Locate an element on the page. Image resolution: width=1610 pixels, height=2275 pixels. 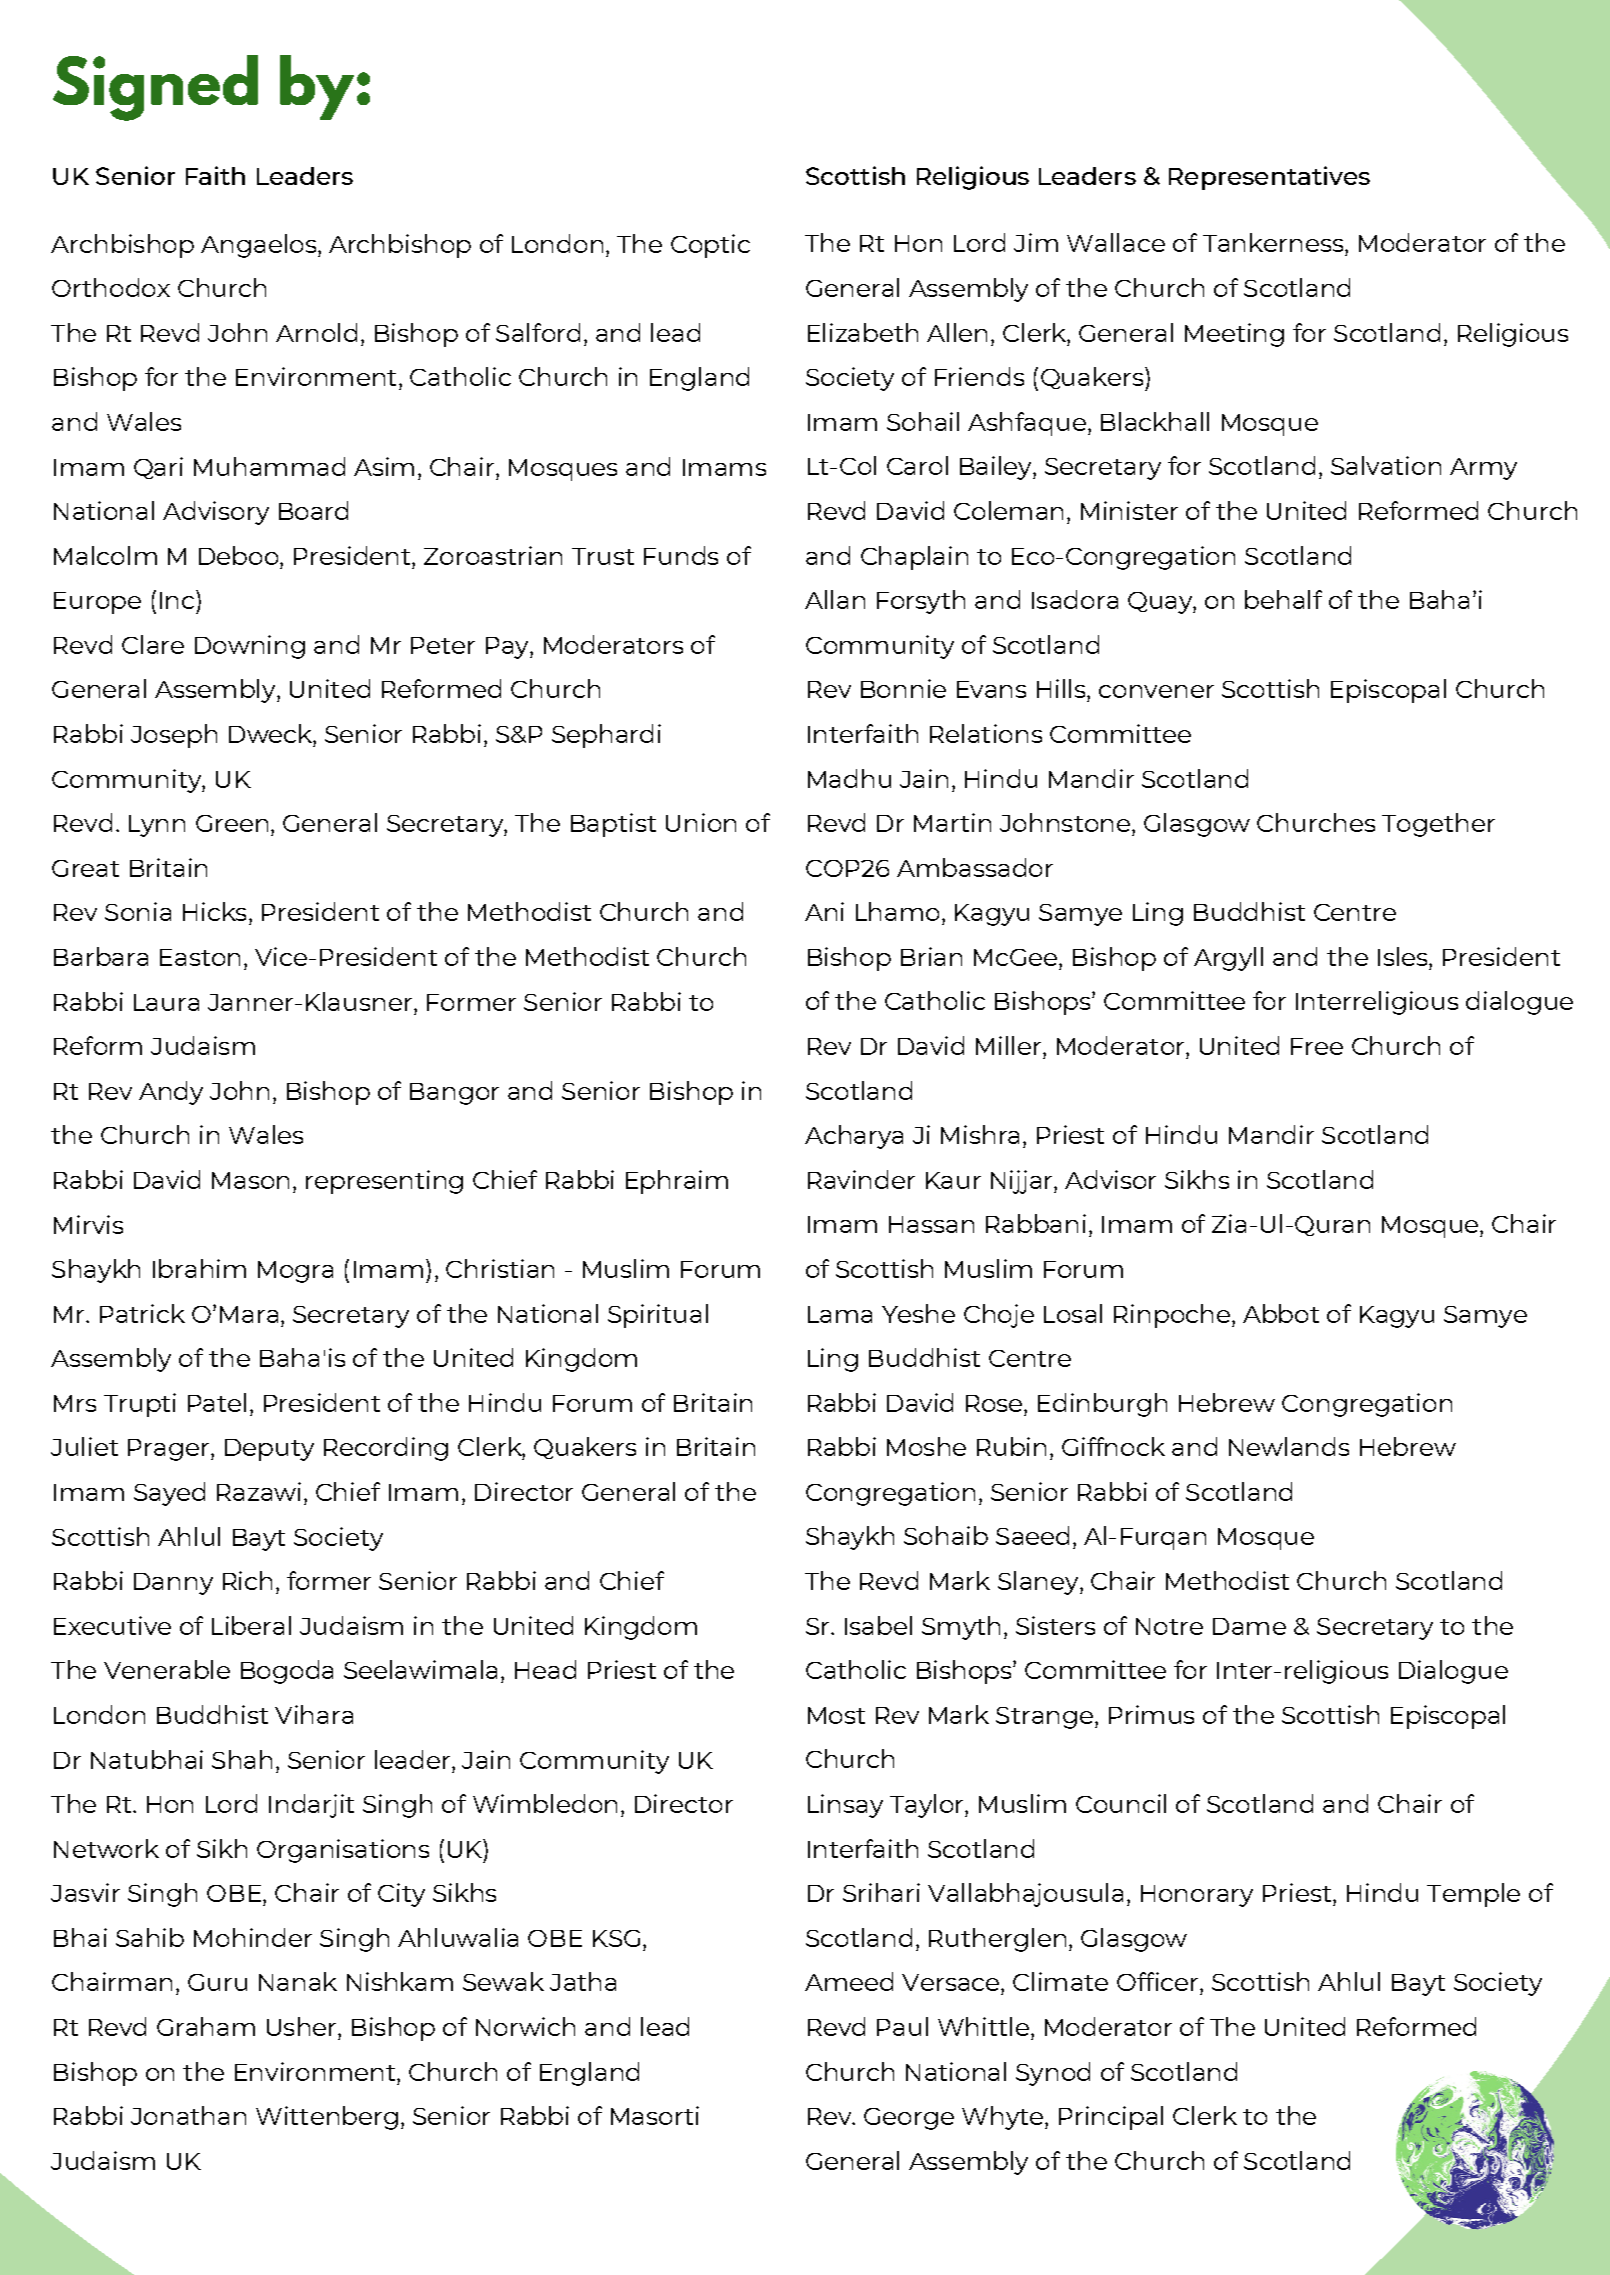
Madhu is located at coordinates (849, 778).
